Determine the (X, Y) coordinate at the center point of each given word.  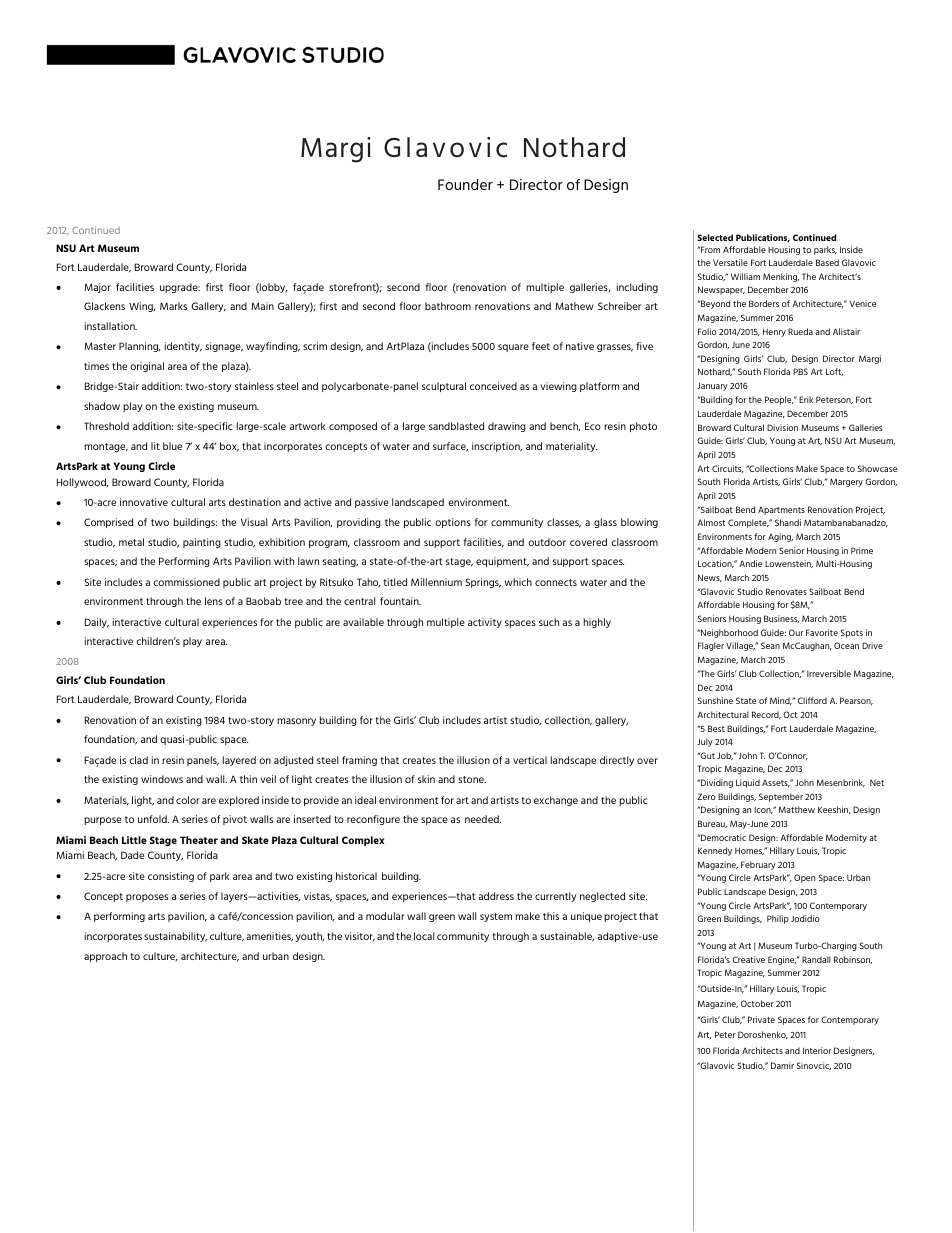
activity (485, 623)
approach (105, 957)
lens (214, 601)
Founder (465, 184)
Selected (715, 237)
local (424, 936)
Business (781, 619)
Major (97, 288)
